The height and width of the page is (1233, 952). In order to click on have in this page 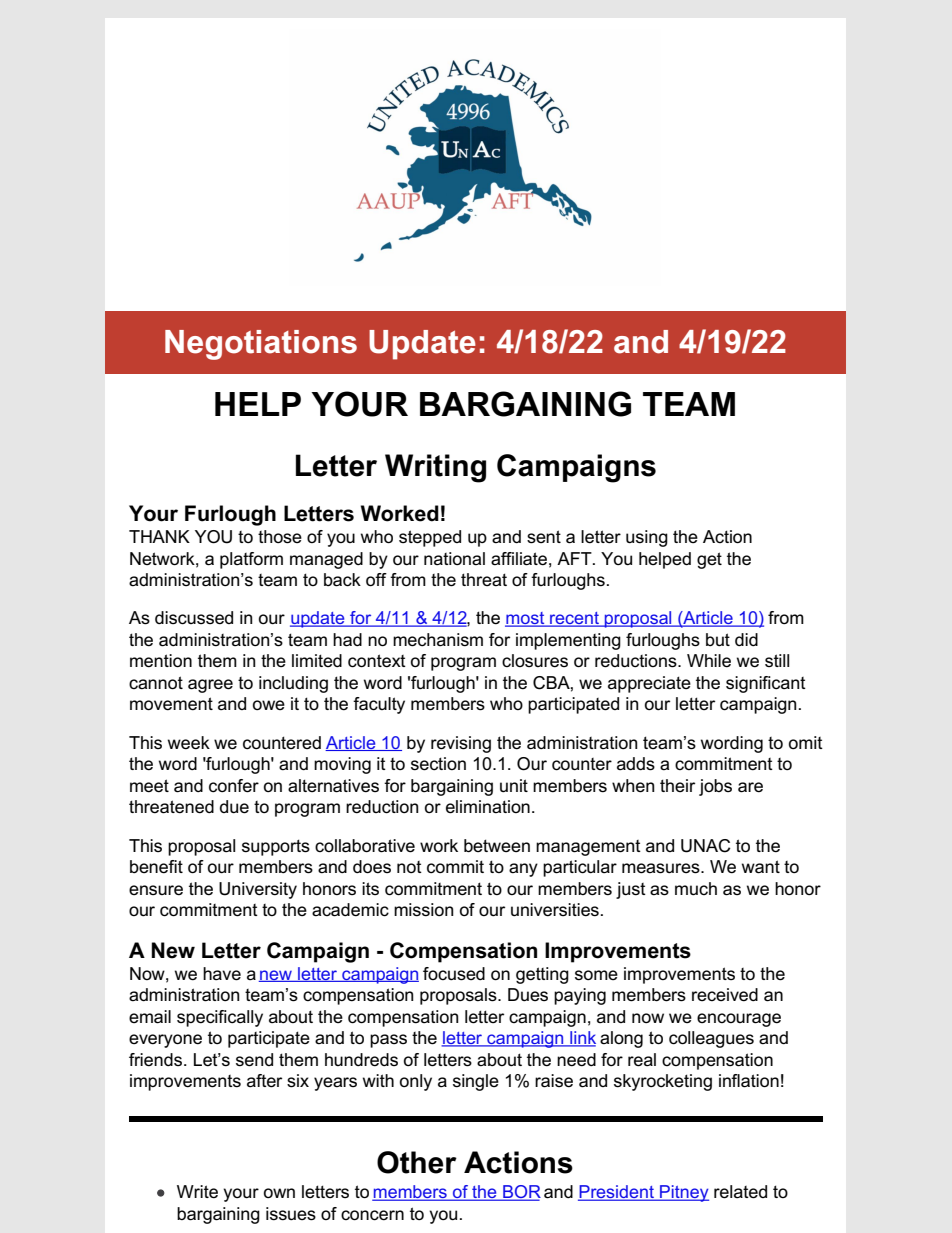, I will do `click(222, 974)`.
